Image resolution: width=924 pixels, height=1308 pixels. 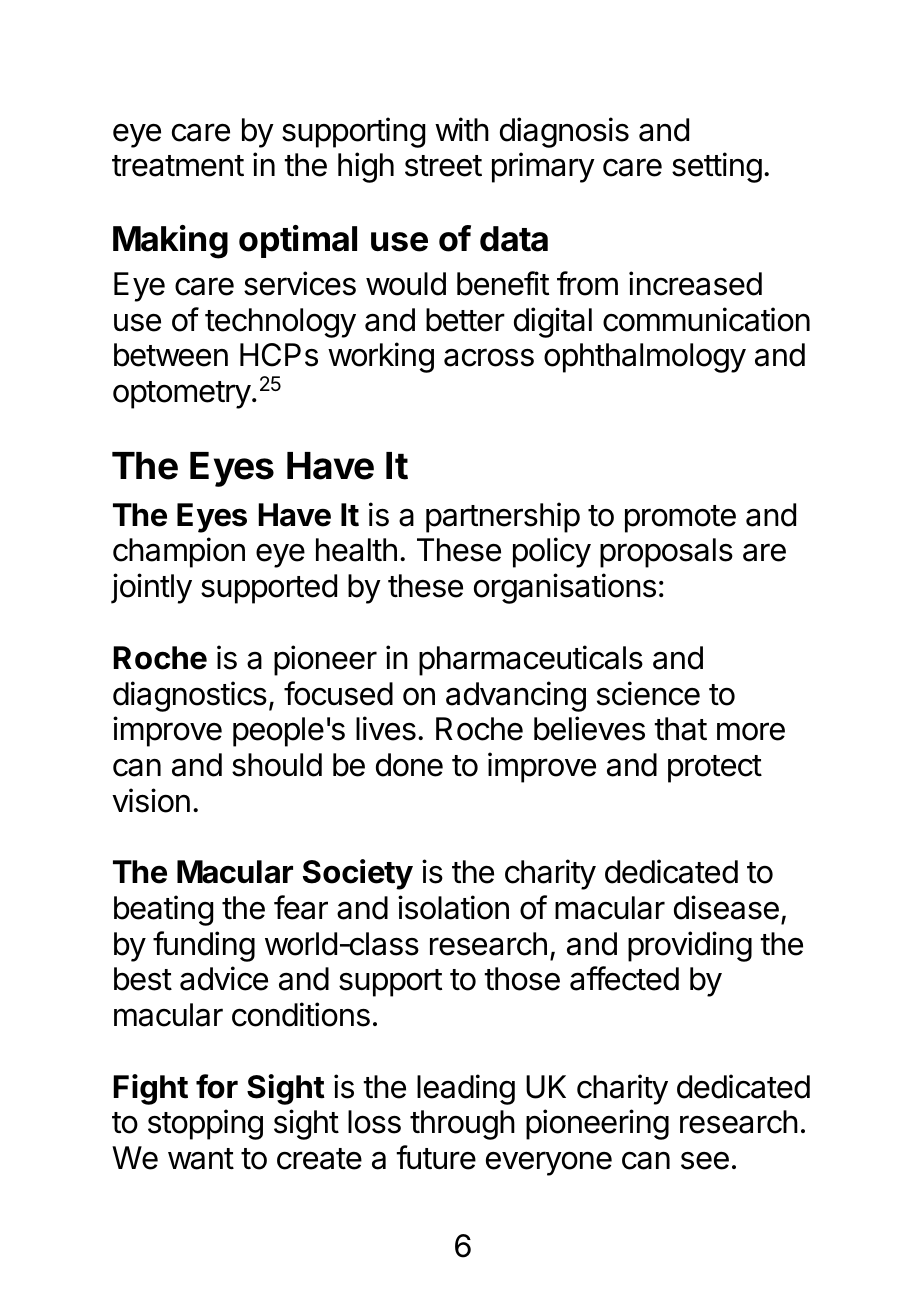 I want to click on science, so click(x=648, y=693).
